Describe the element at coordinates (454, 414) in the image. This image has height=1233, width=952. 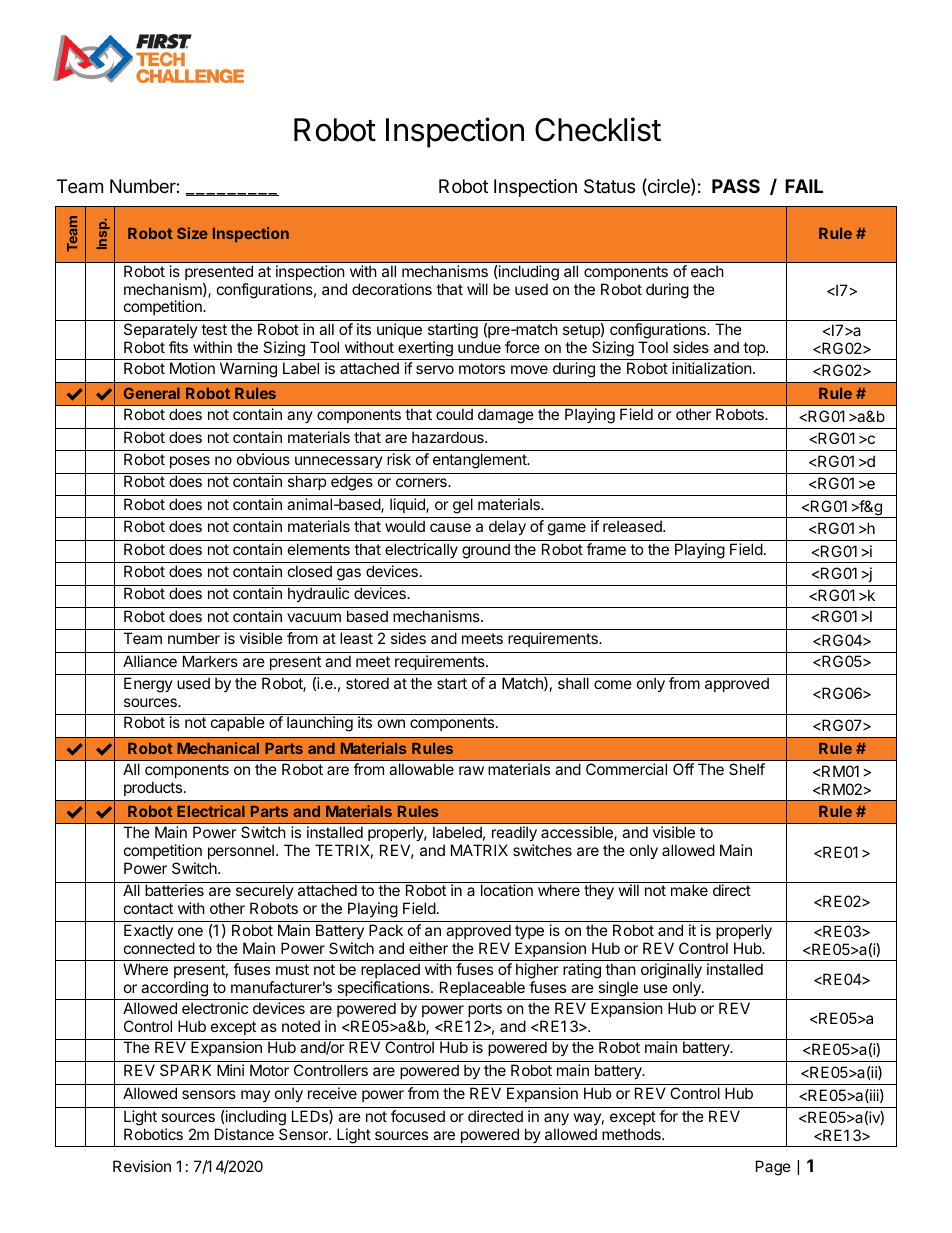
I see `could` at that location.
